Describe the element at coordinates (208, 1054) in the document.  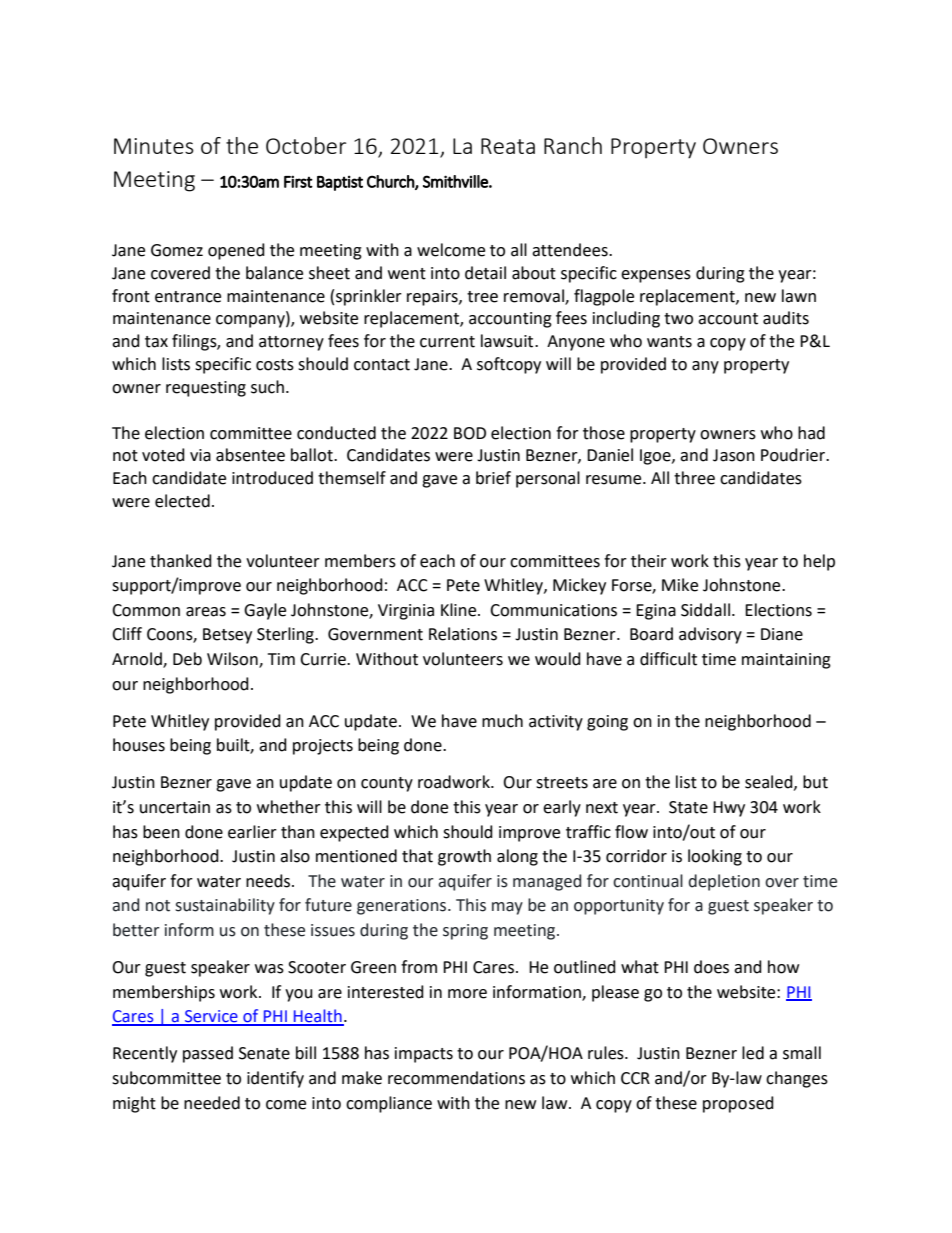
I see `passed` at that location.
